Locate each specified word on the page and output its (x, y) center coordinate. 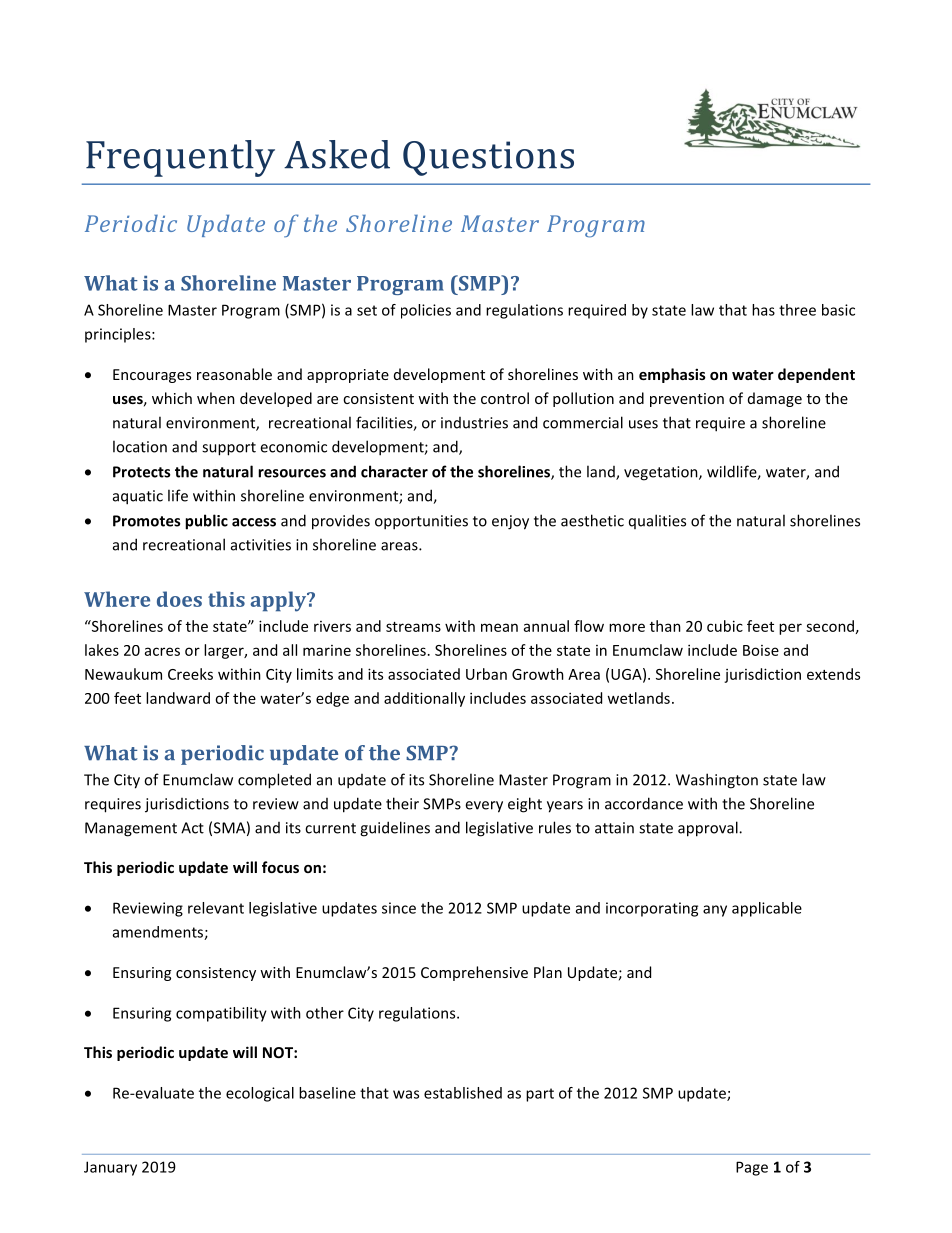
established (463, 1093)
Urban (486, 674)
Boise (761, 650)
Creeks (190, 674)
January (110, 1168)
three (797, 310)
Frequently (180, 158)
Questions (488, 158)
